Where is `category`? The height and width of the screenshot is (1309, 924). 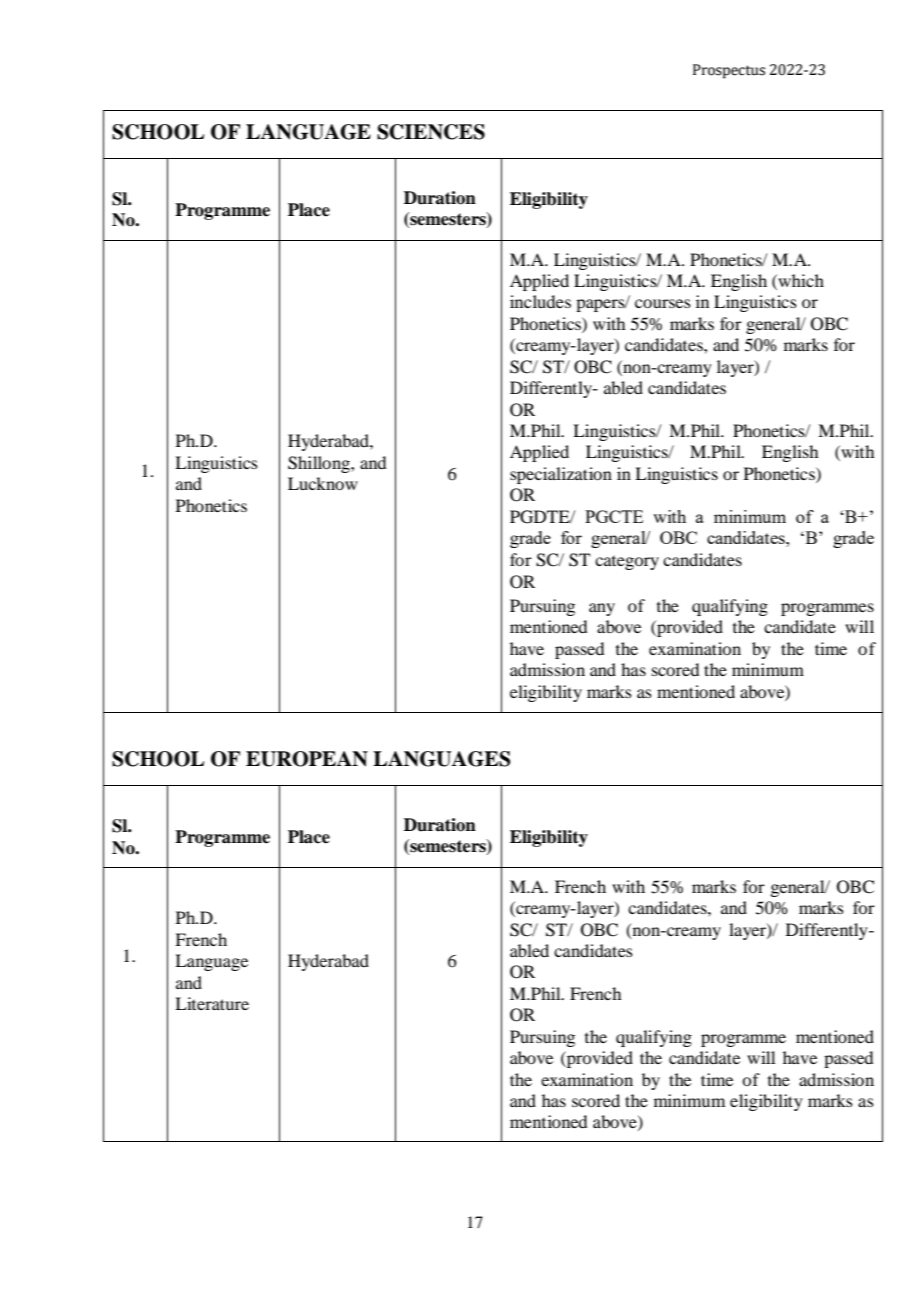
category is located at coordinates (627, 563).
